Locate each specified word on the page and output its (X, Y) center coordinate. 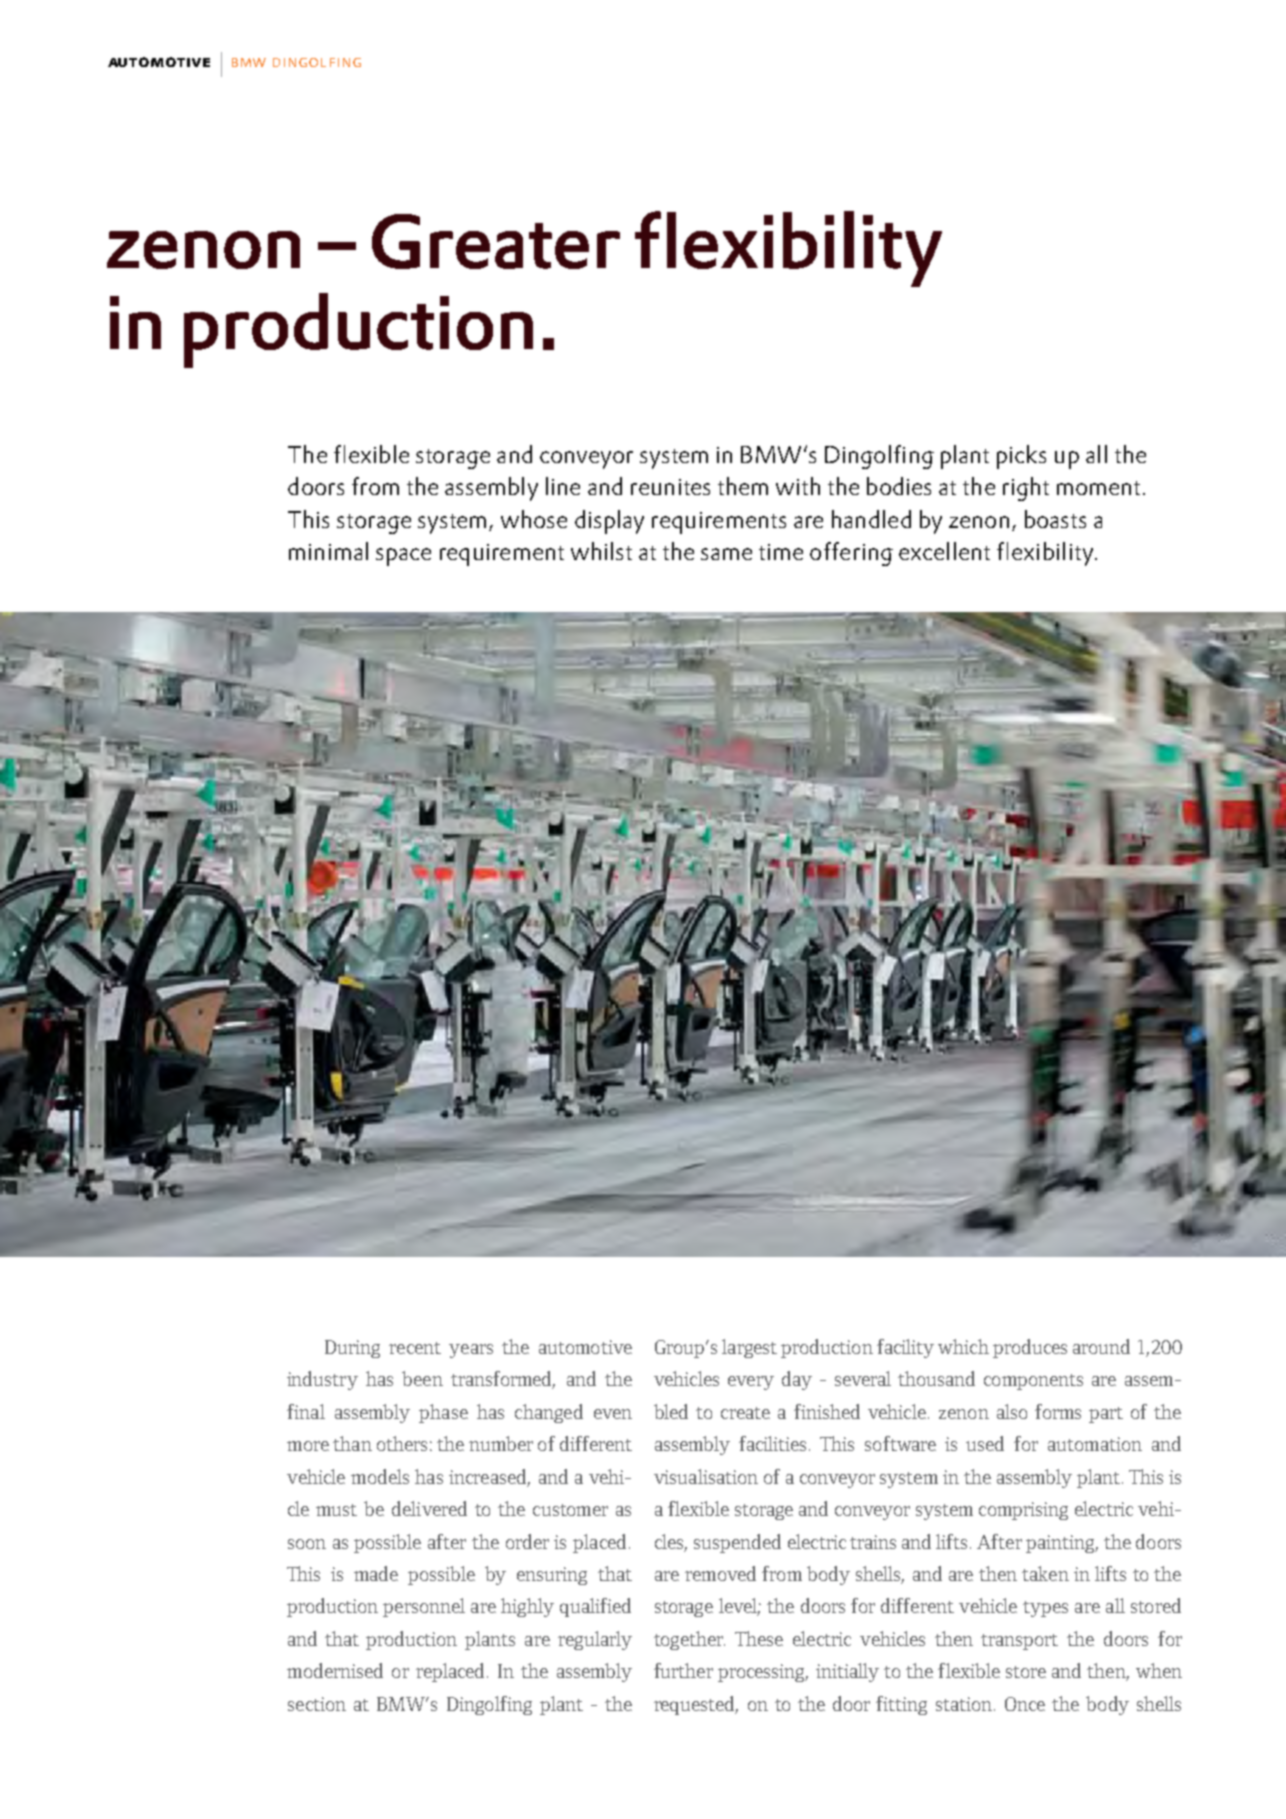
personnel (424, 1607)
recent (415, 1348)
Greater (496, 241)
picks (1021, 457)
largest (749, 1348)
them (743, 486)
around (1101, 1346)
